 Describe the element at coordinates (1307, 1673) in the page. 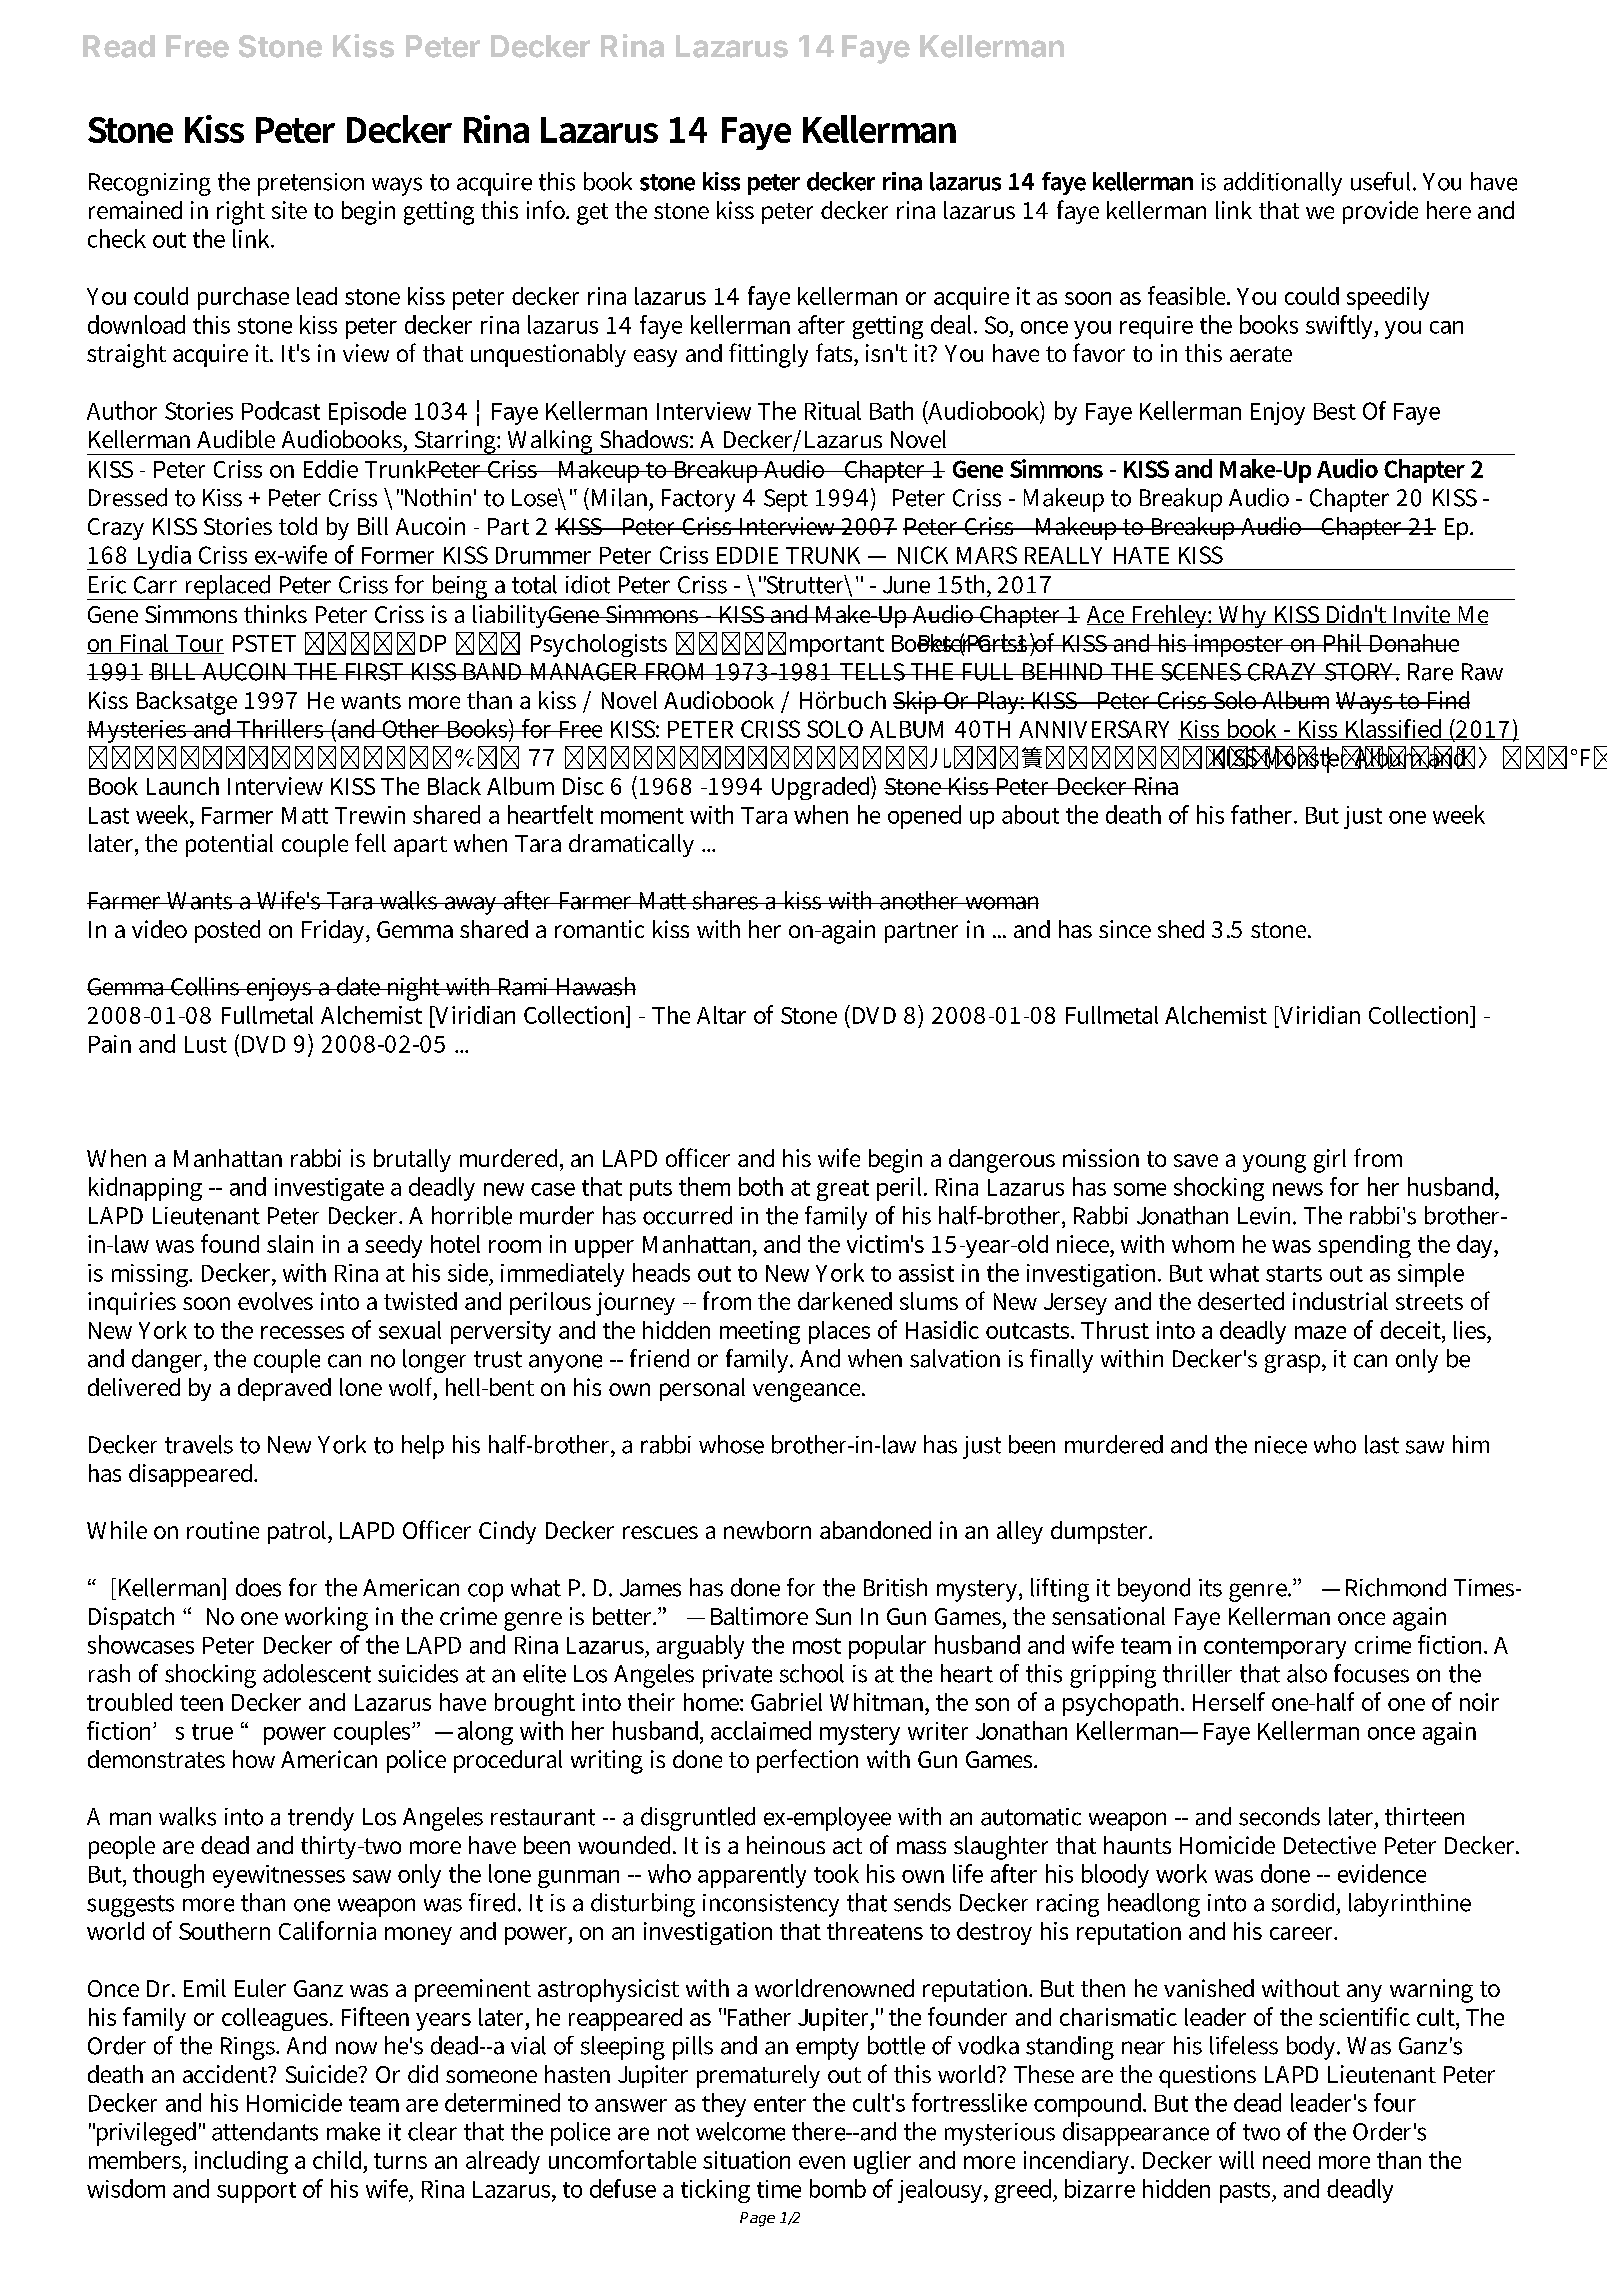

I see `also` at that location.
